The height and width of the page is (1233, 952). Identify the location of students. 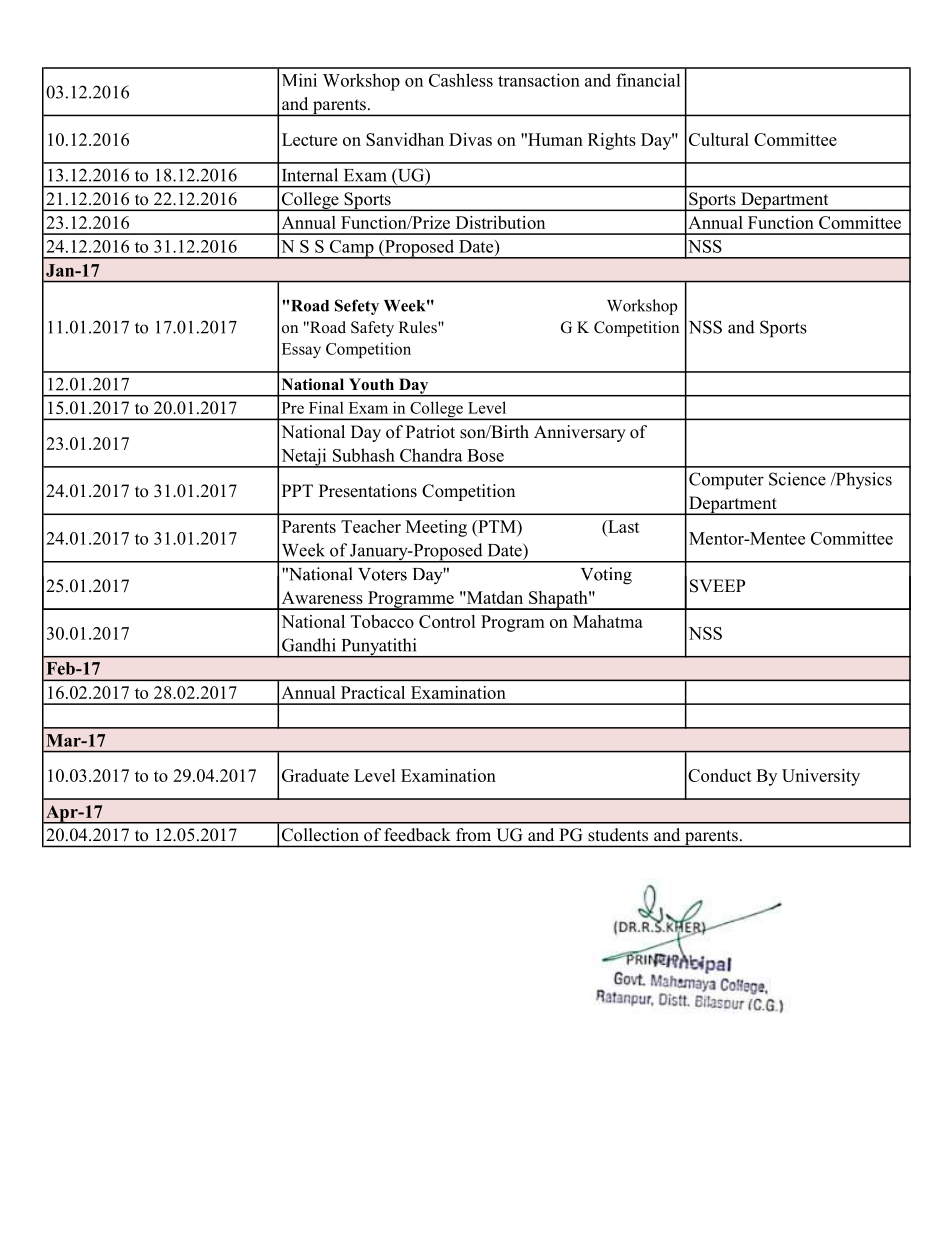
(618, 834).
